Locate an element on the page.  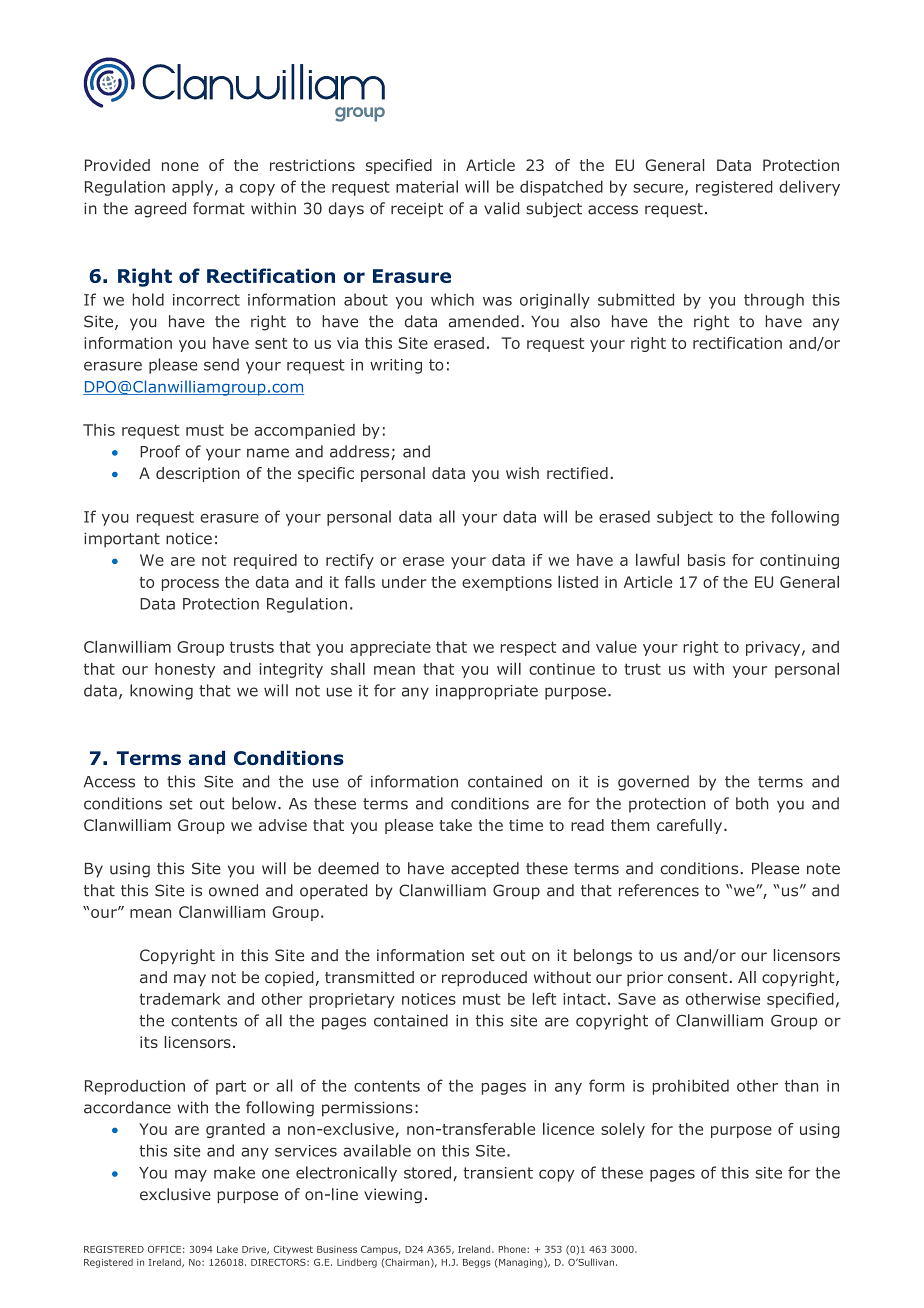
solely is located at coordinates (623, 1130).
